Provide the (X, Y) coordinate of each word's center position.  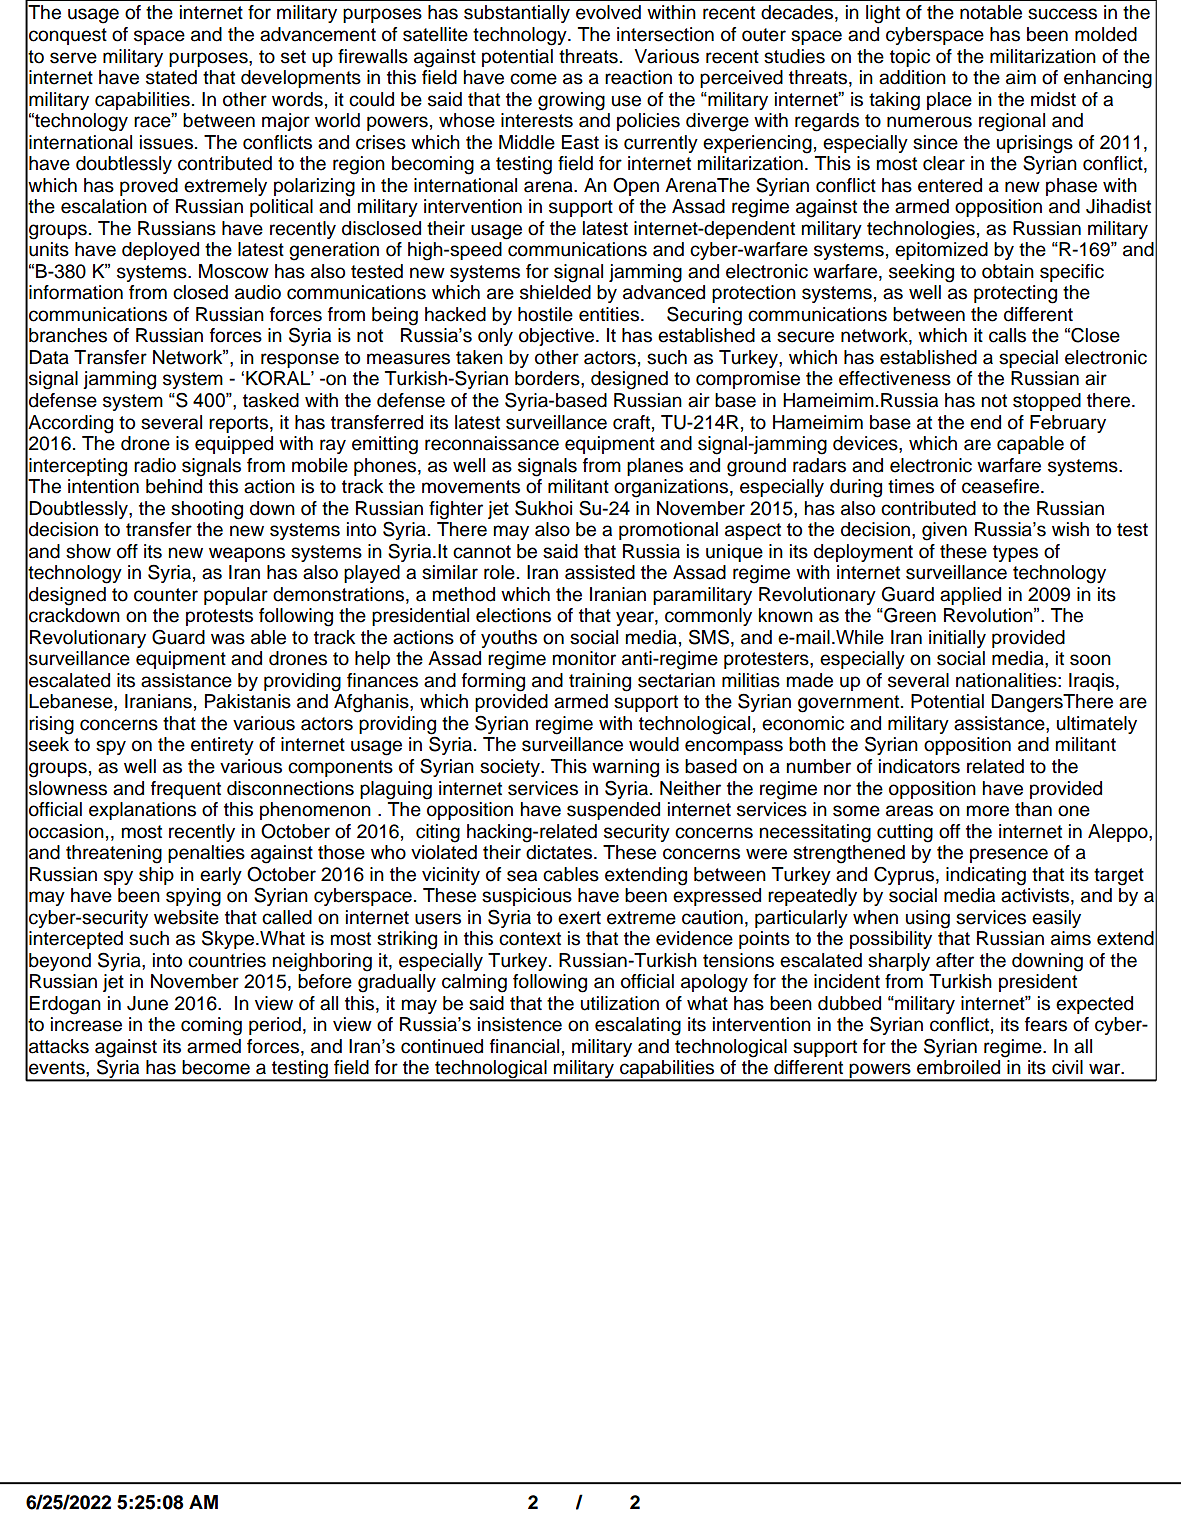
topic (910, 58)
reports (238, 424)
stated (171, 77)
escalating (638, 1026)
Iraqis (1093, 682)
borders (548, 378)
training (600, 682)
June (147, 1003)
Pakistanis (248, 701)
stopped (1047, 402)
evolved (608, 12)
